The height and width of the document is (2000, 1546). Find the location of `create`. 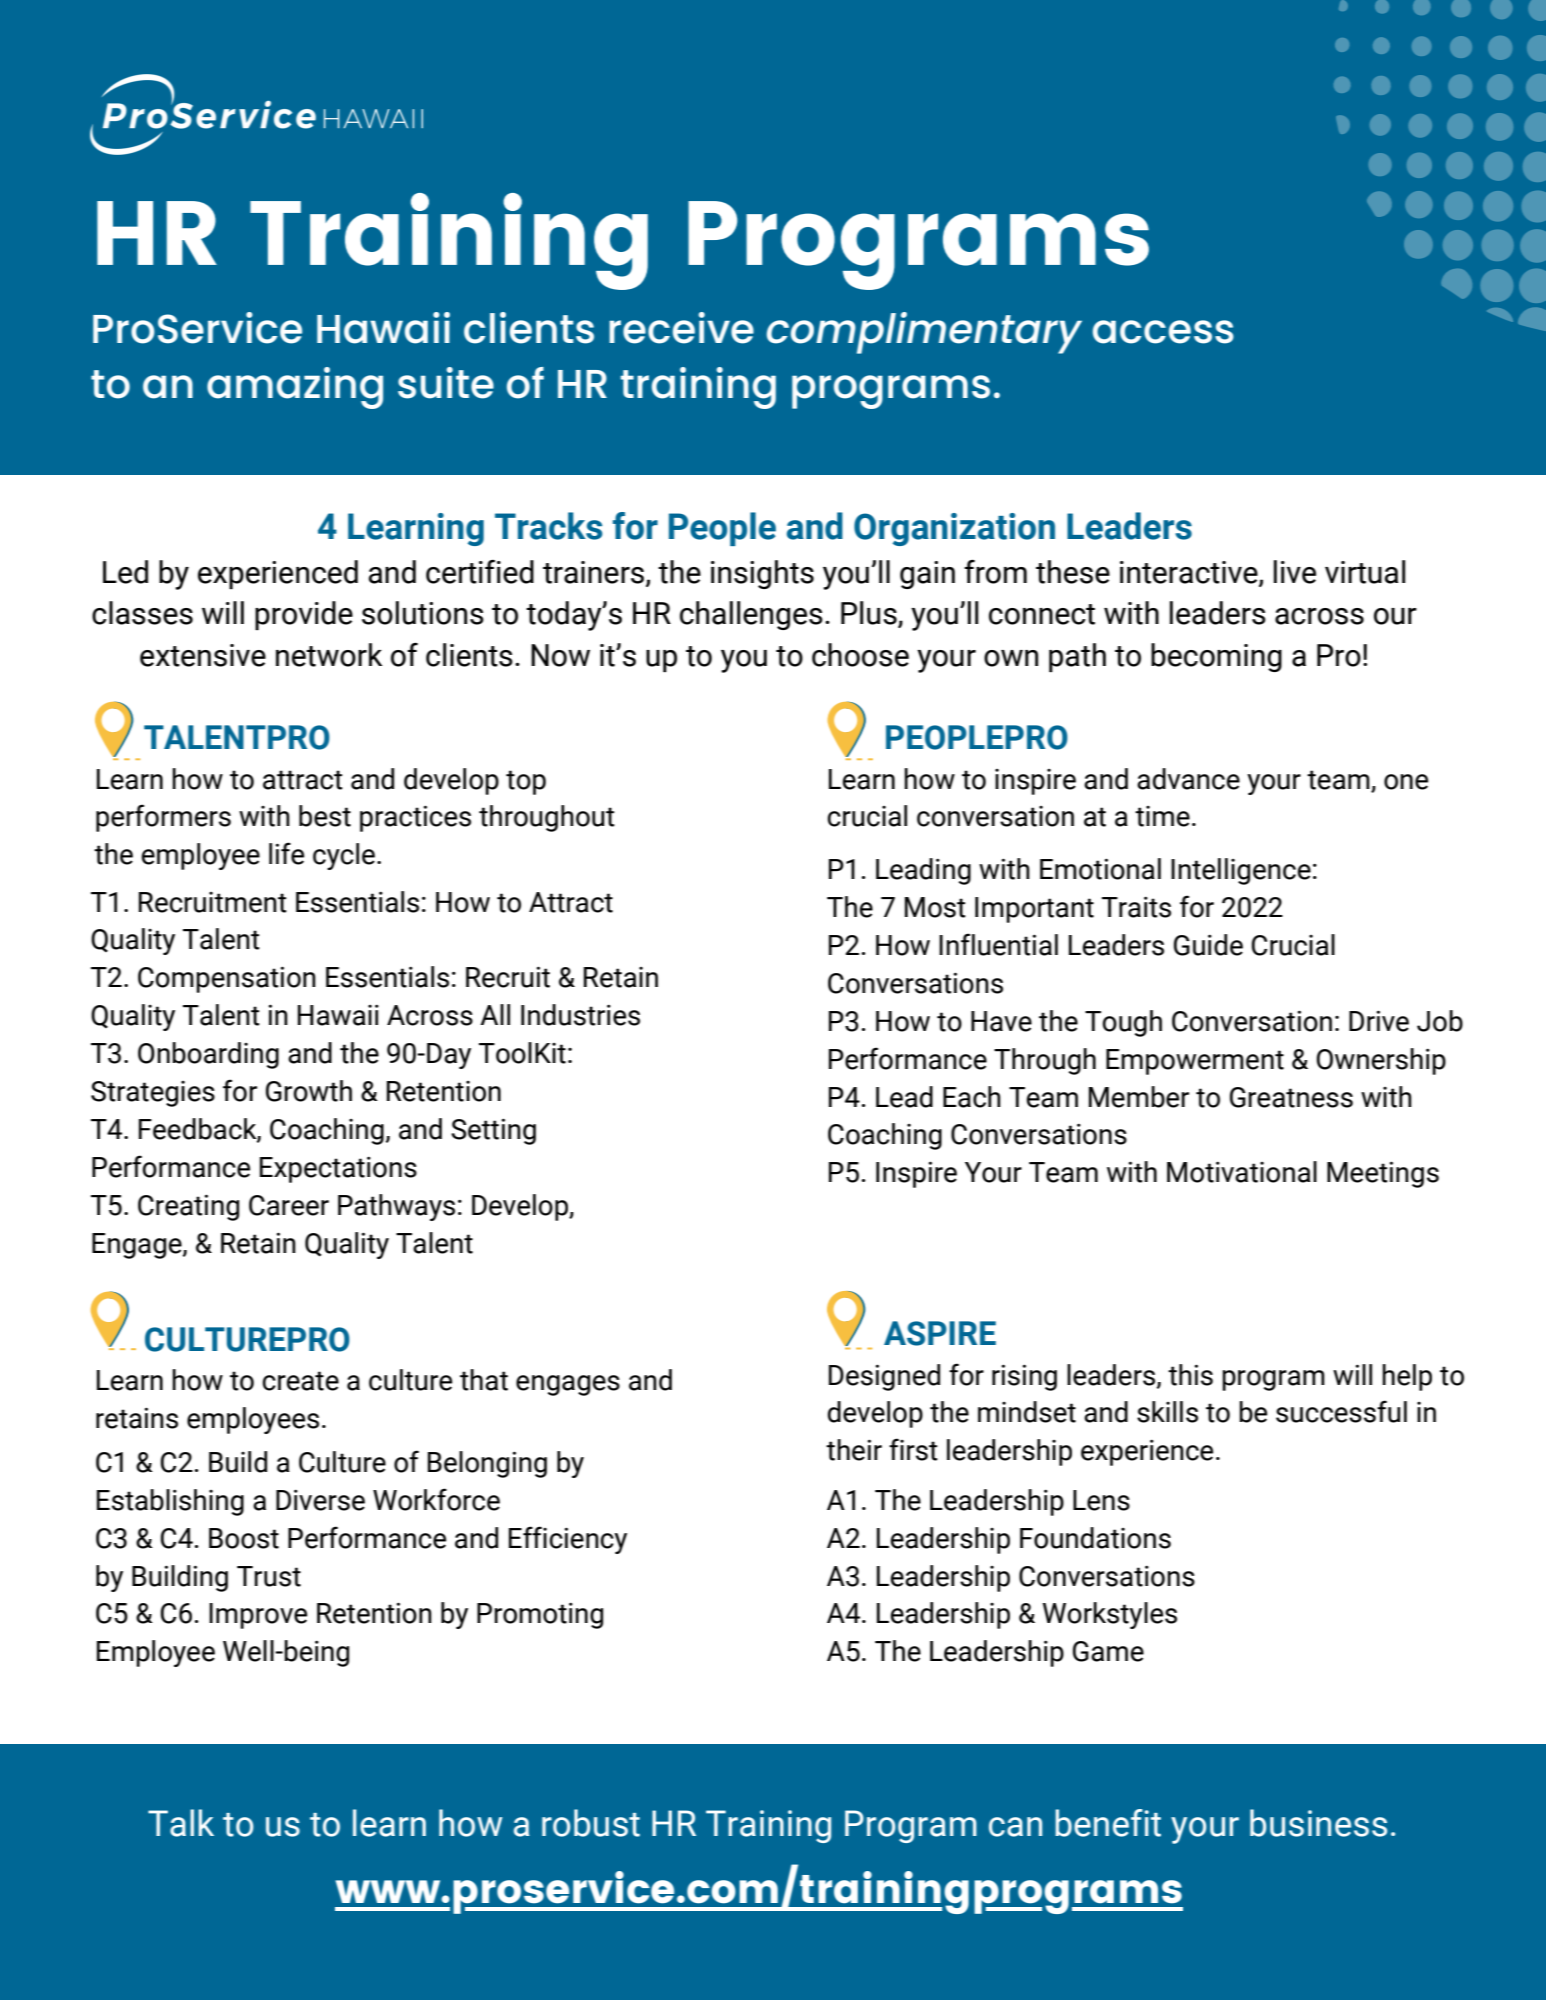

create is located at coordinates (300, 1381).
